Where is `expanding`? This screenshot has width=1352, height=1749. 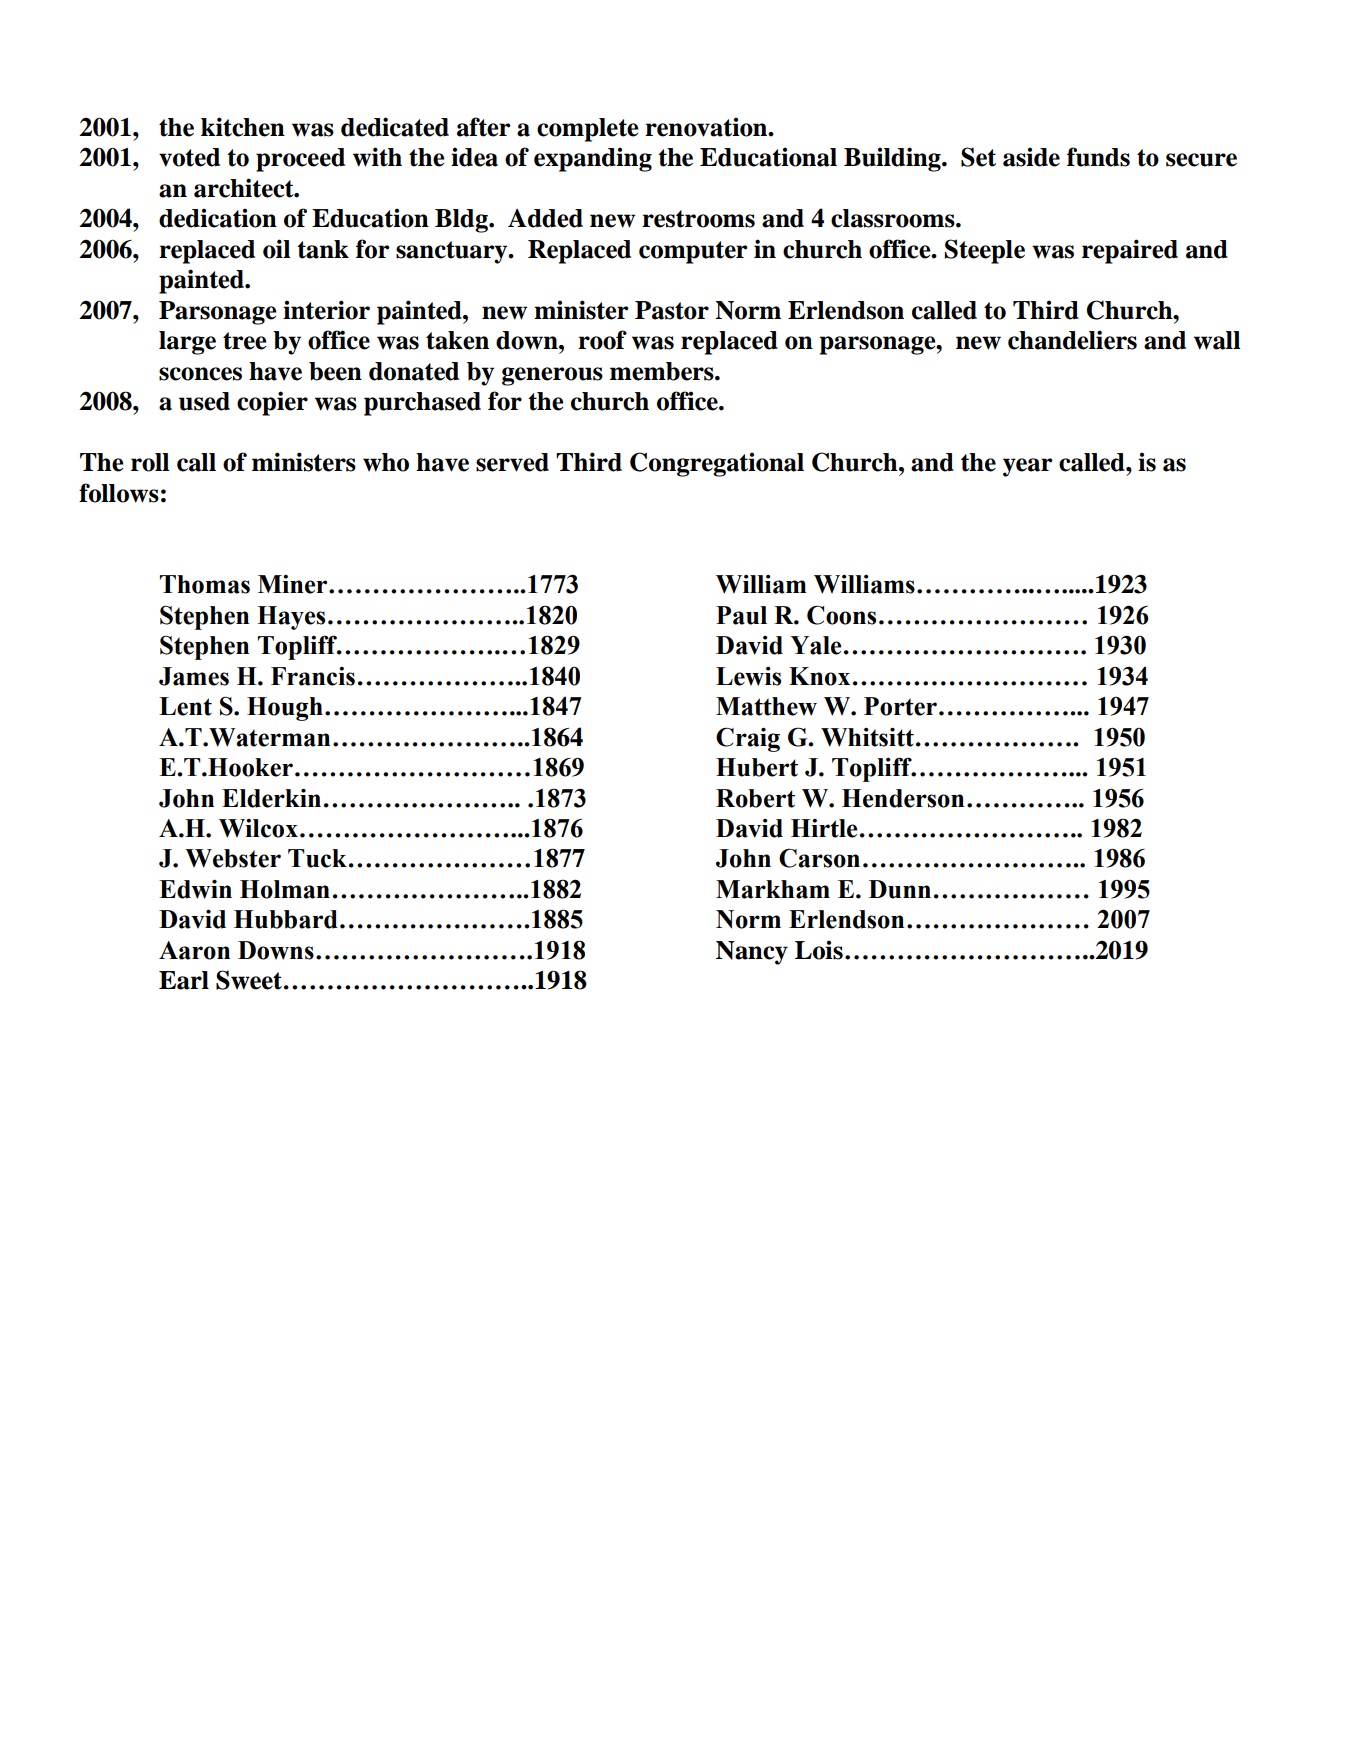
expanding is located at coordinates (593, 159).
